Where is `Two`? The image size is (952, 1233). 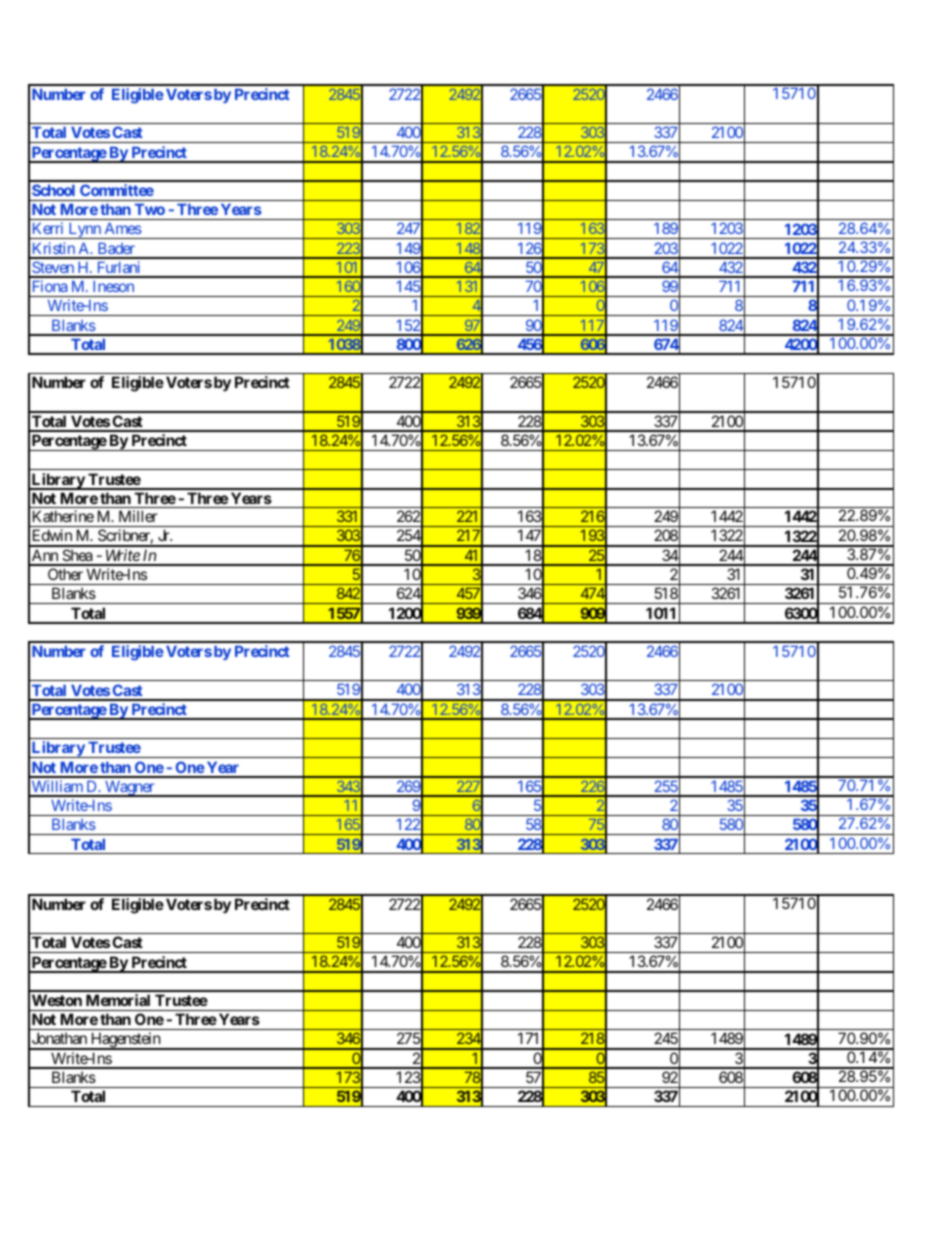
Two is located at coordinates (150, 209).
